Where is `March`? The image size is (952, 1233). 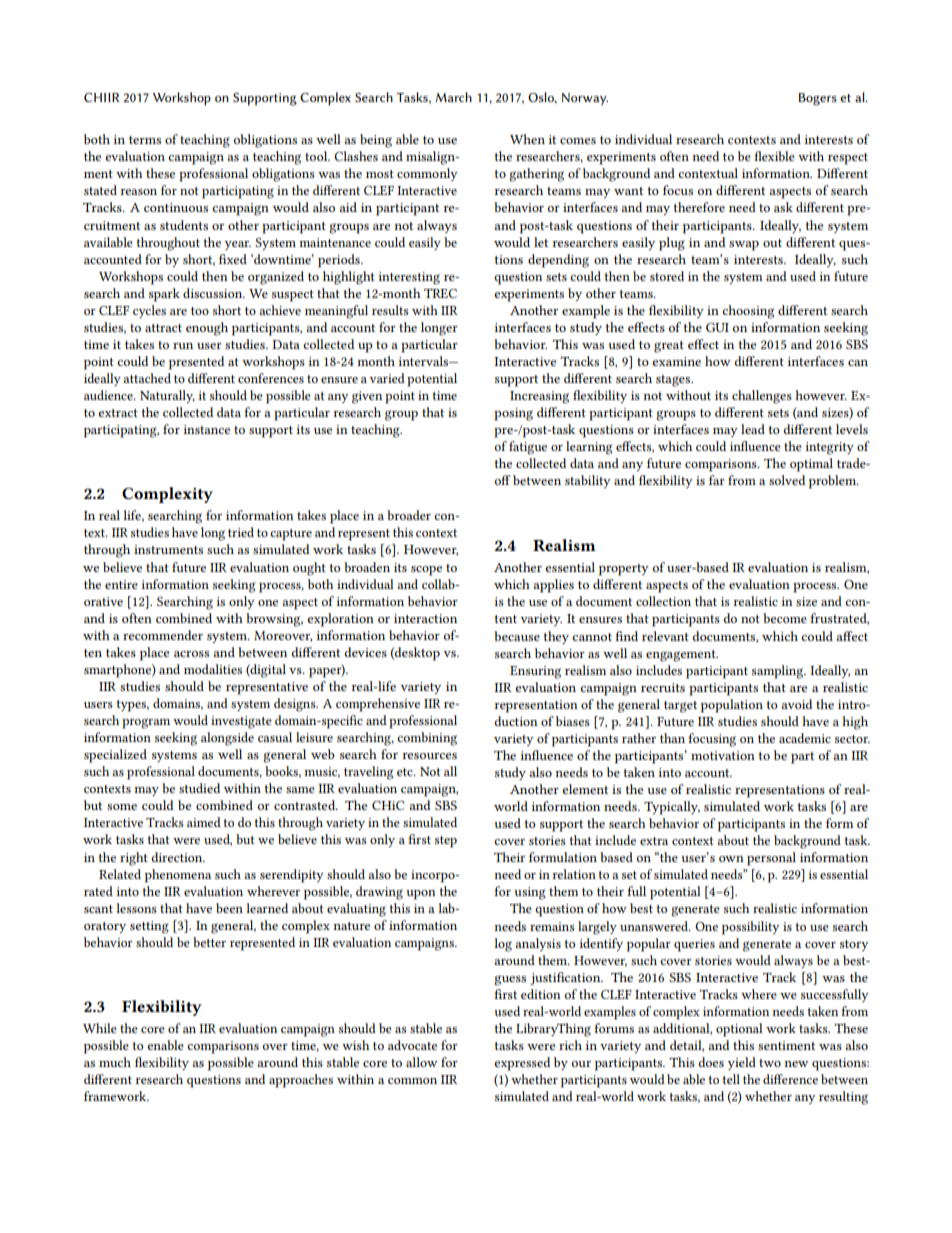 March is located at coordinates (454, 97).
